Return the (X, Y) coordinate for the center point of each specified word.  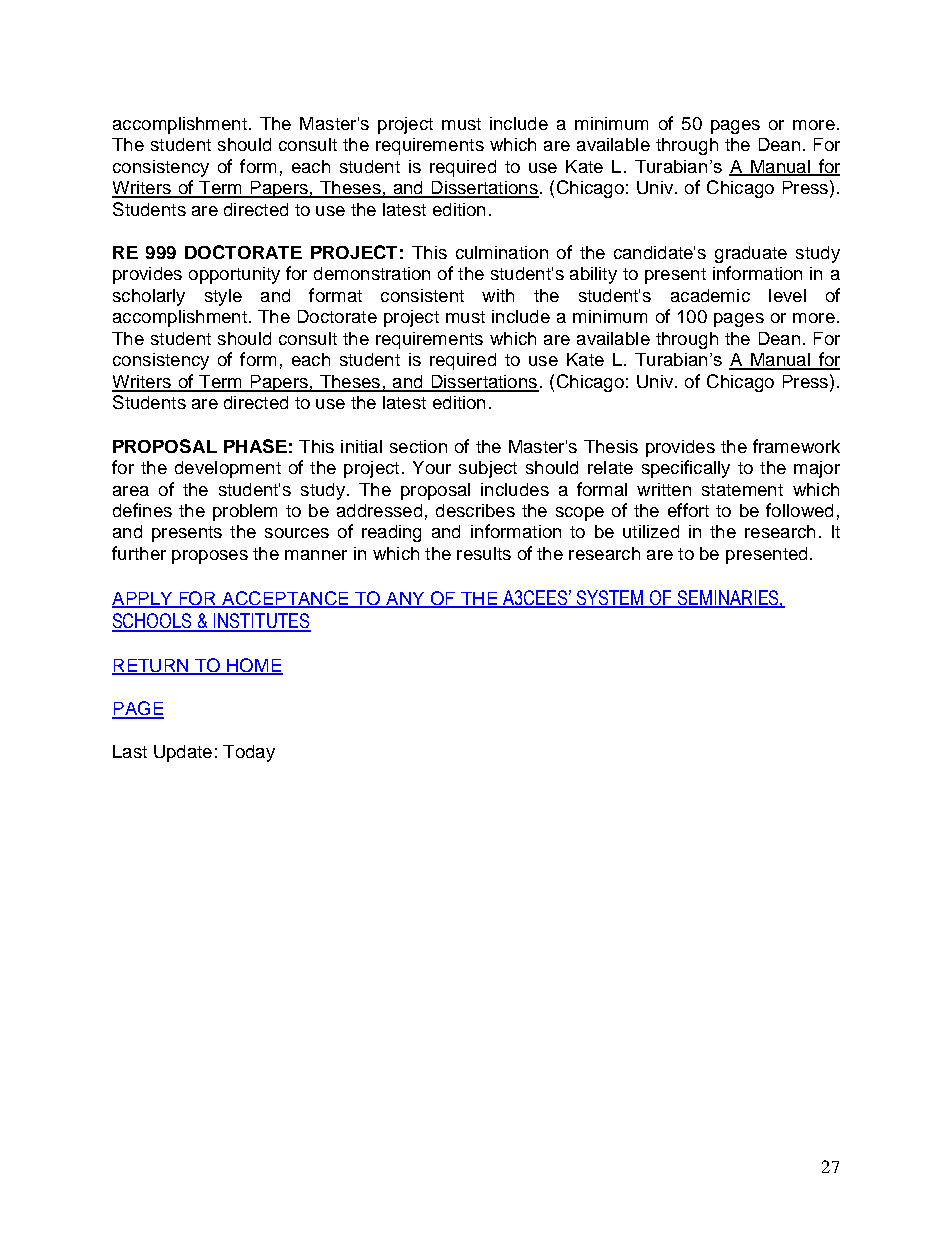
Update (183, 753)
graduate (751, 254)
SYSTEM (610, 598)
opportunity (234, 275)
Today (249, 753)
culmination (502, 252)
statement (742, 490)
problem (245, 512)
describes (475, 510)
